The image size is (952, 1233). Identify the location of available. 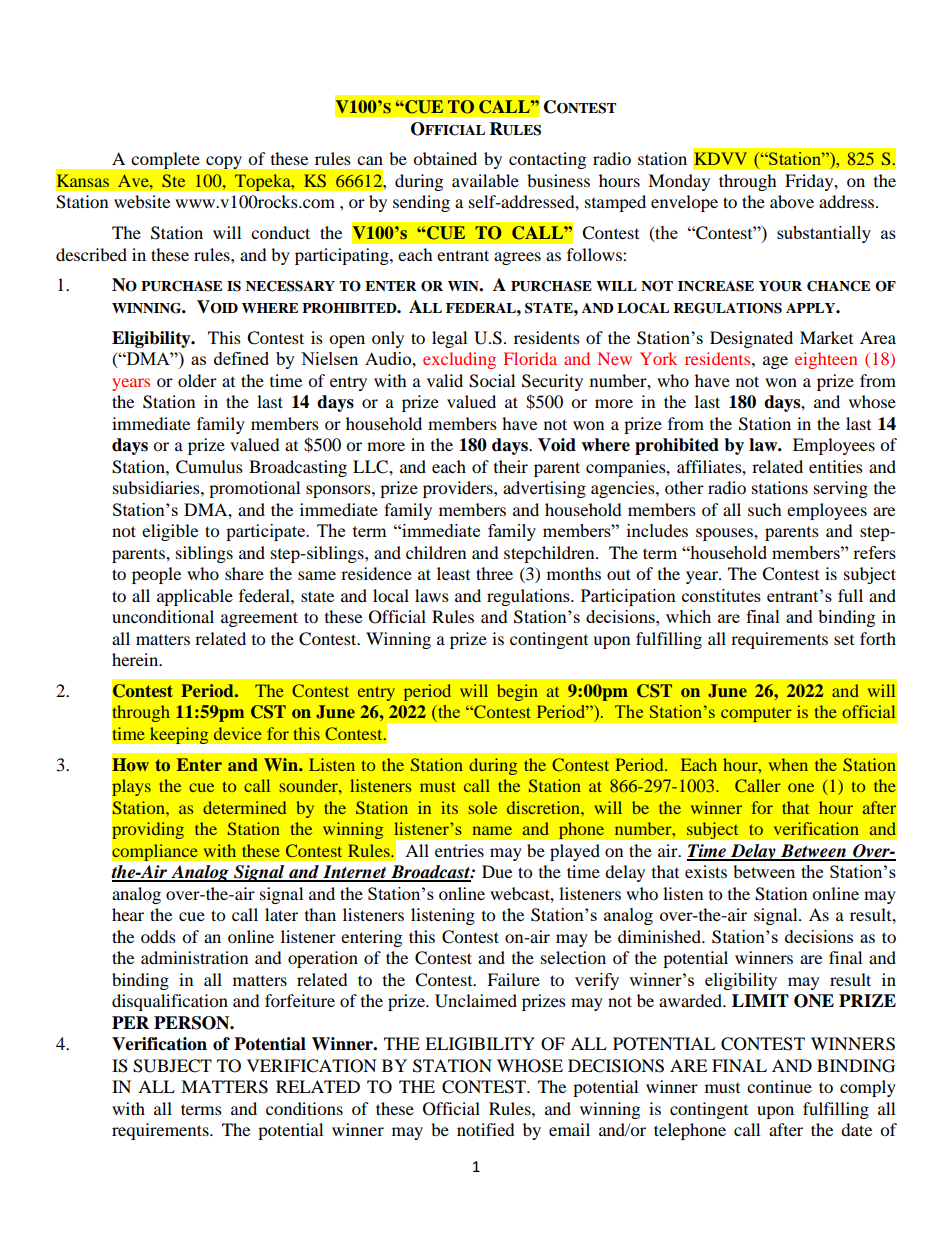
(485, 180).
